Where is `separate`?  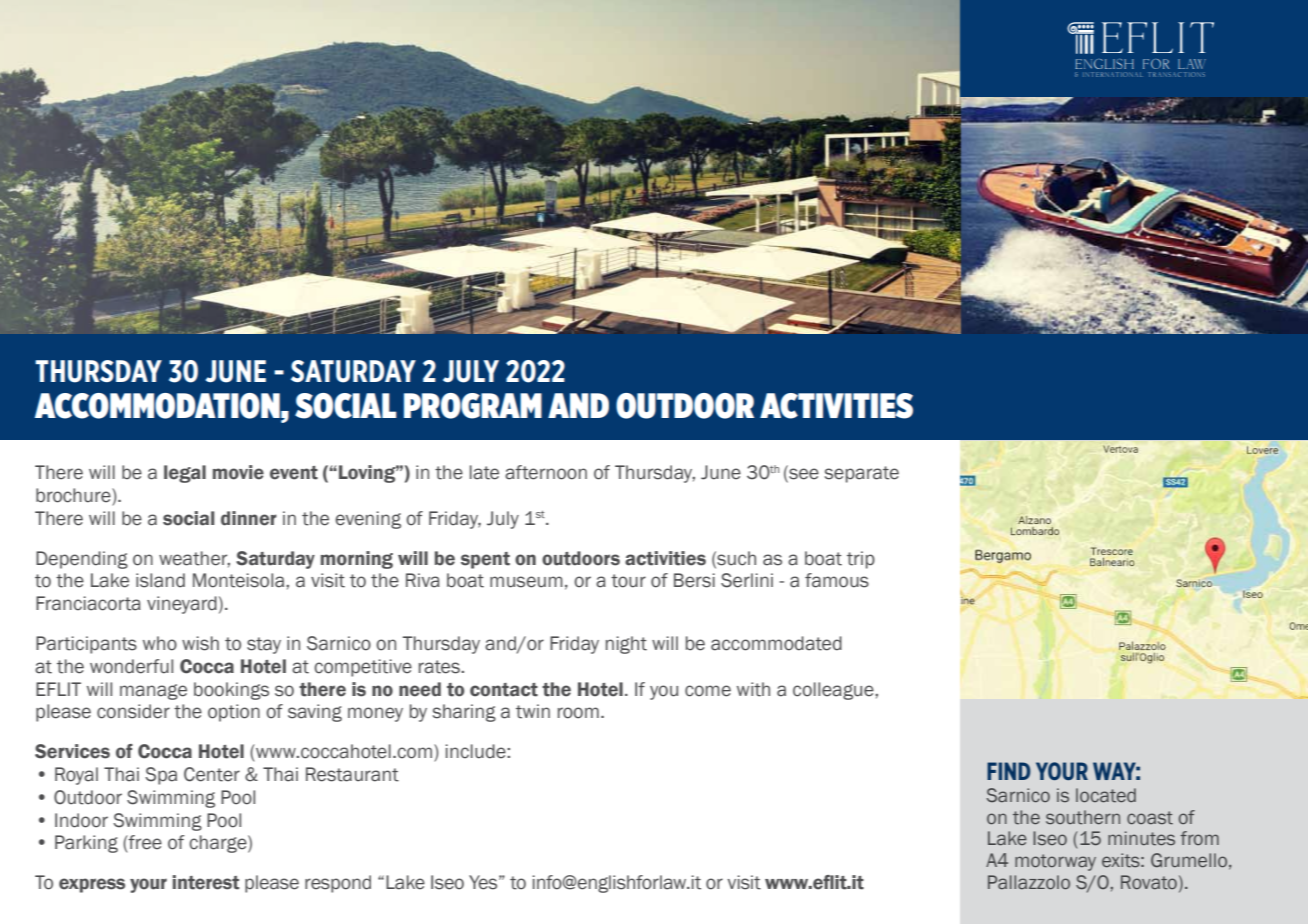
separate is located at coordinates (862, 474).
